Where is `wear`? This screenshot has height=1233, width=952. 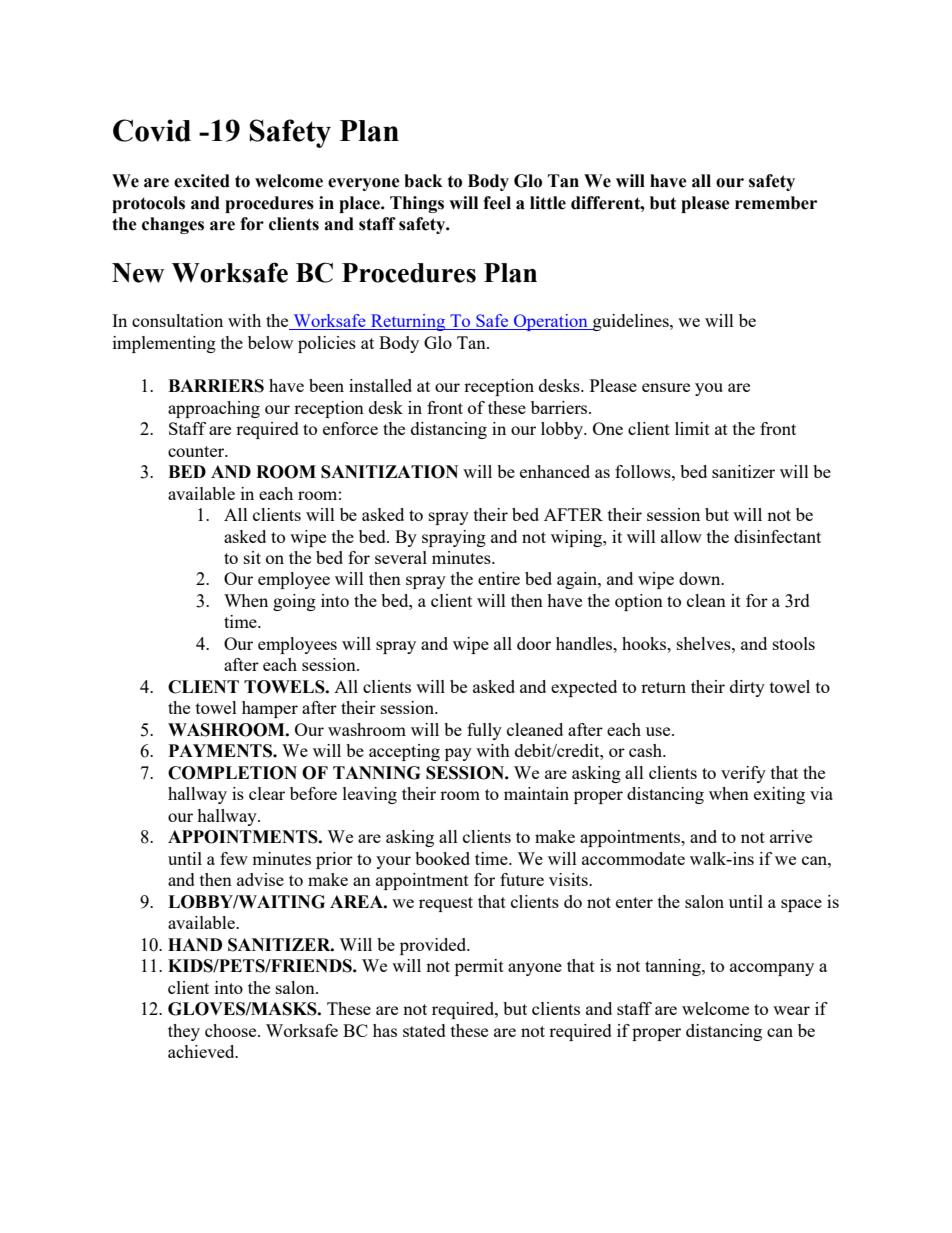
wear is located at coordinates (791, 1010).
